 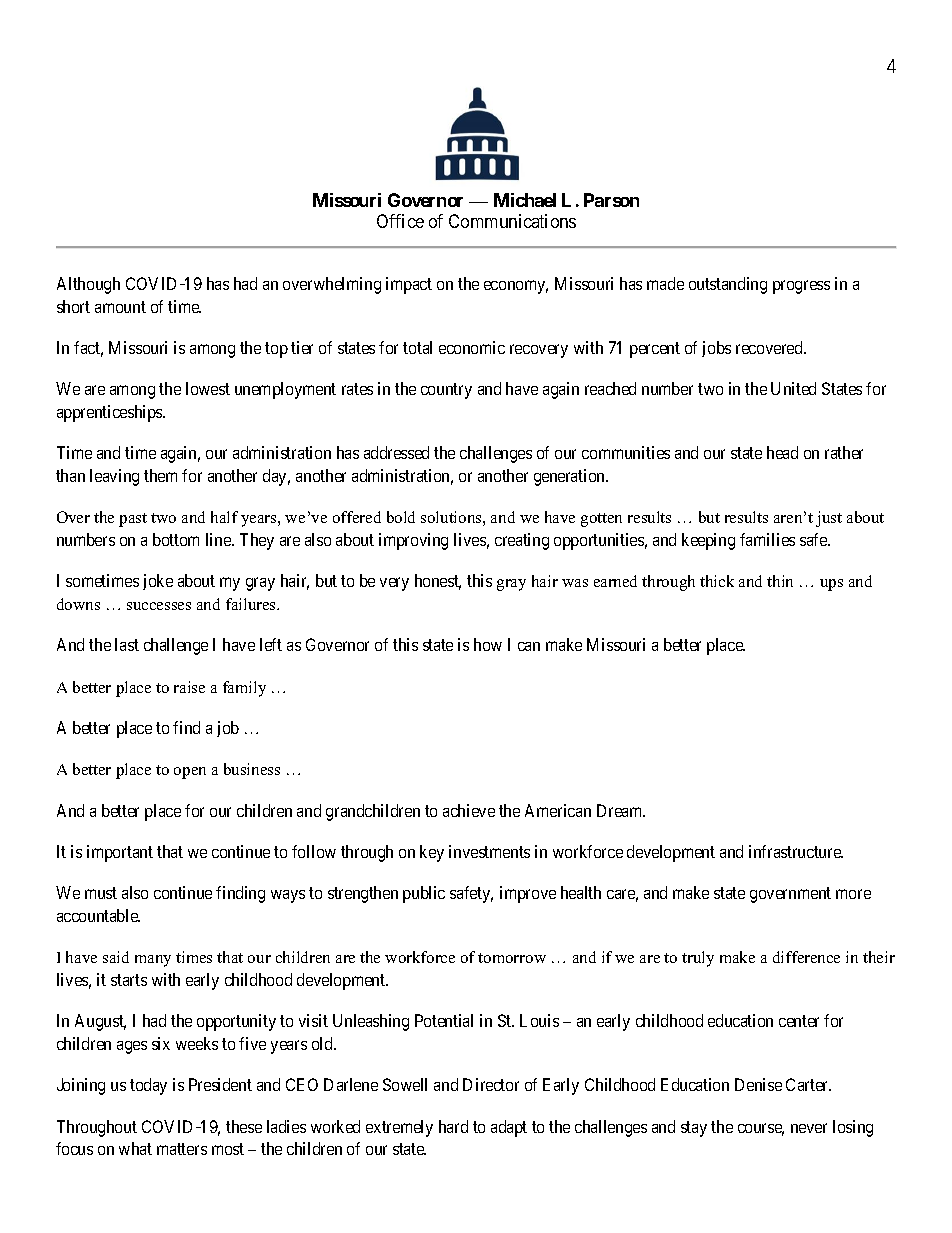 I want to click on them, so click(x=160, y=475).
